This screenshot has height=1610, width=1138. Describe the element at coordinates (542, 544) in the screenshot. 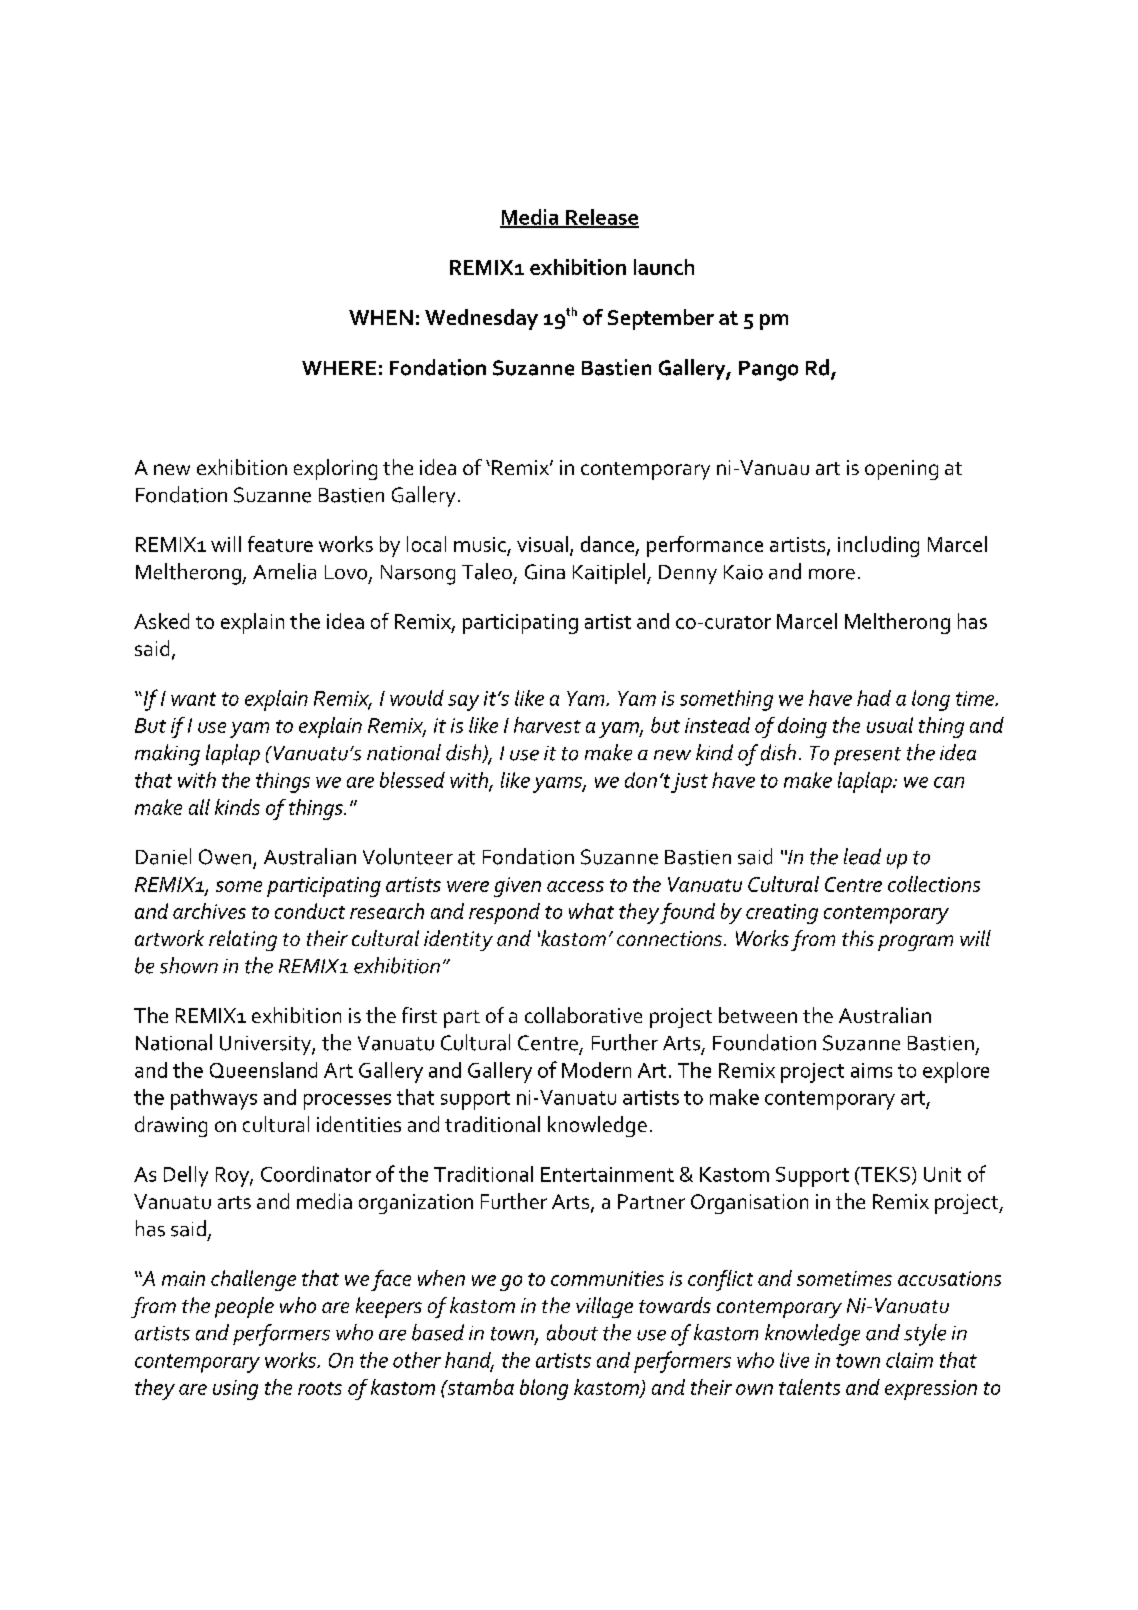

I see `visual` at that location.
